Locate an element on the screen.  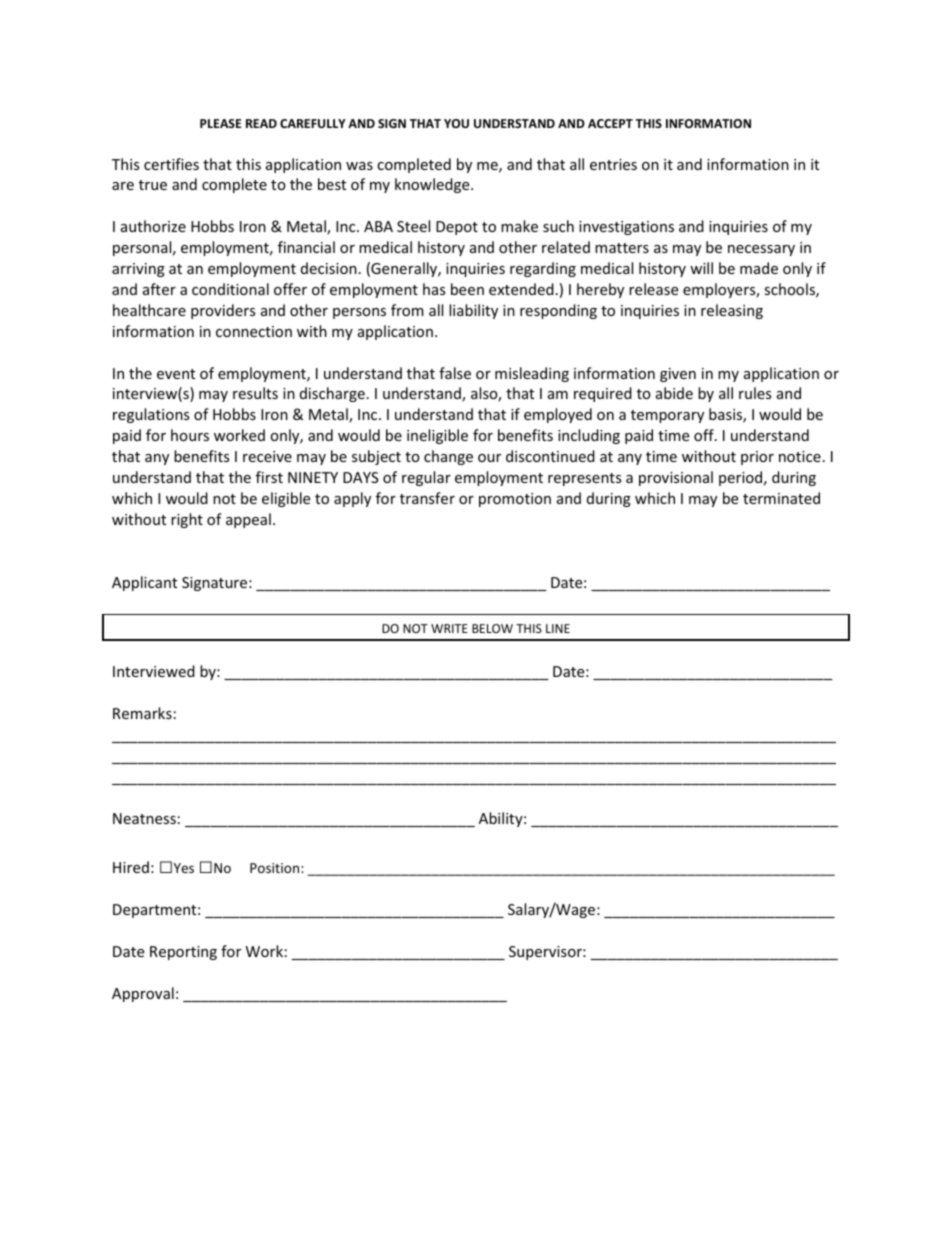
Position is located at coordinates (276, 868).
